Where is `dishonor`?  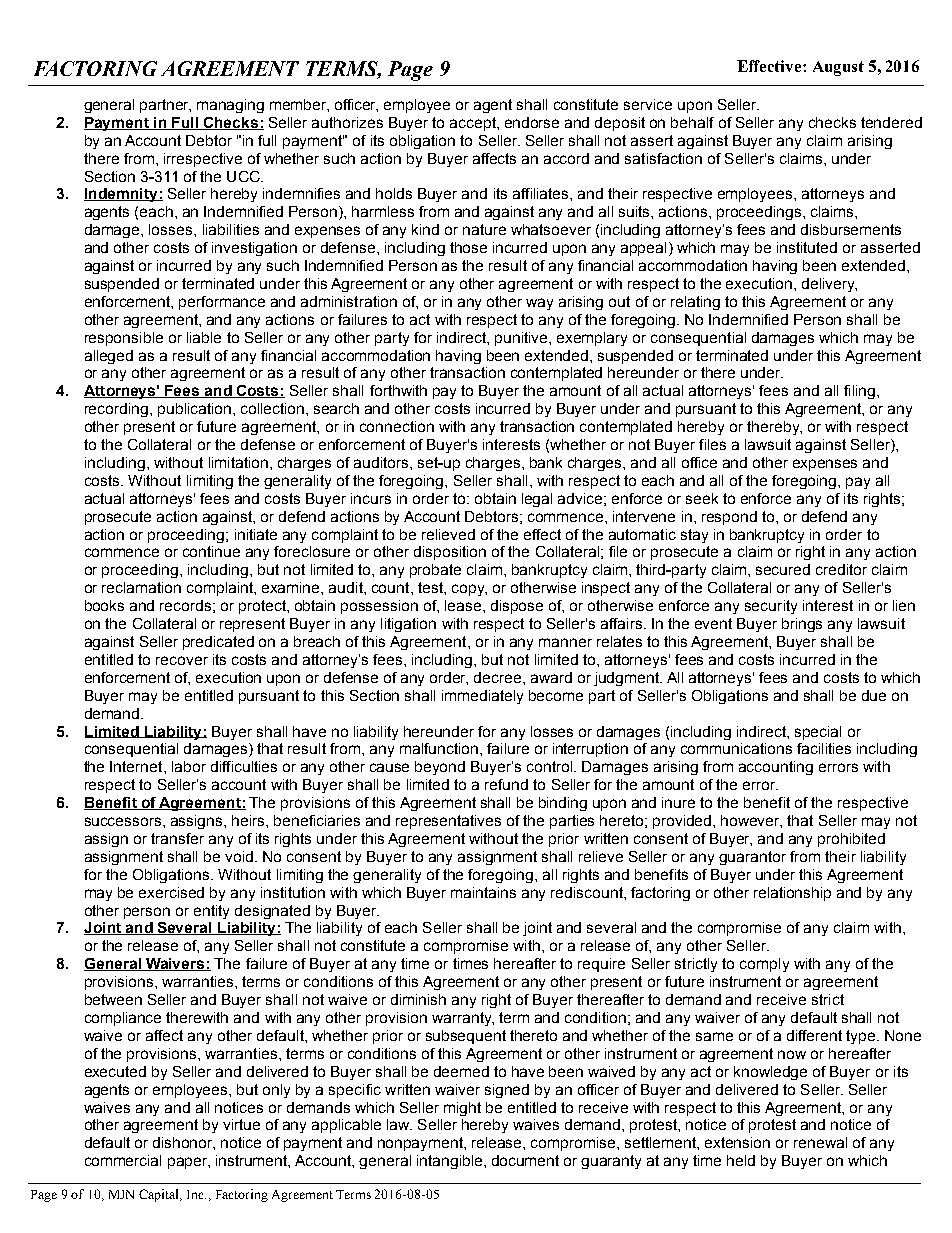
dishonor is located at coordinates (184, 1143).
